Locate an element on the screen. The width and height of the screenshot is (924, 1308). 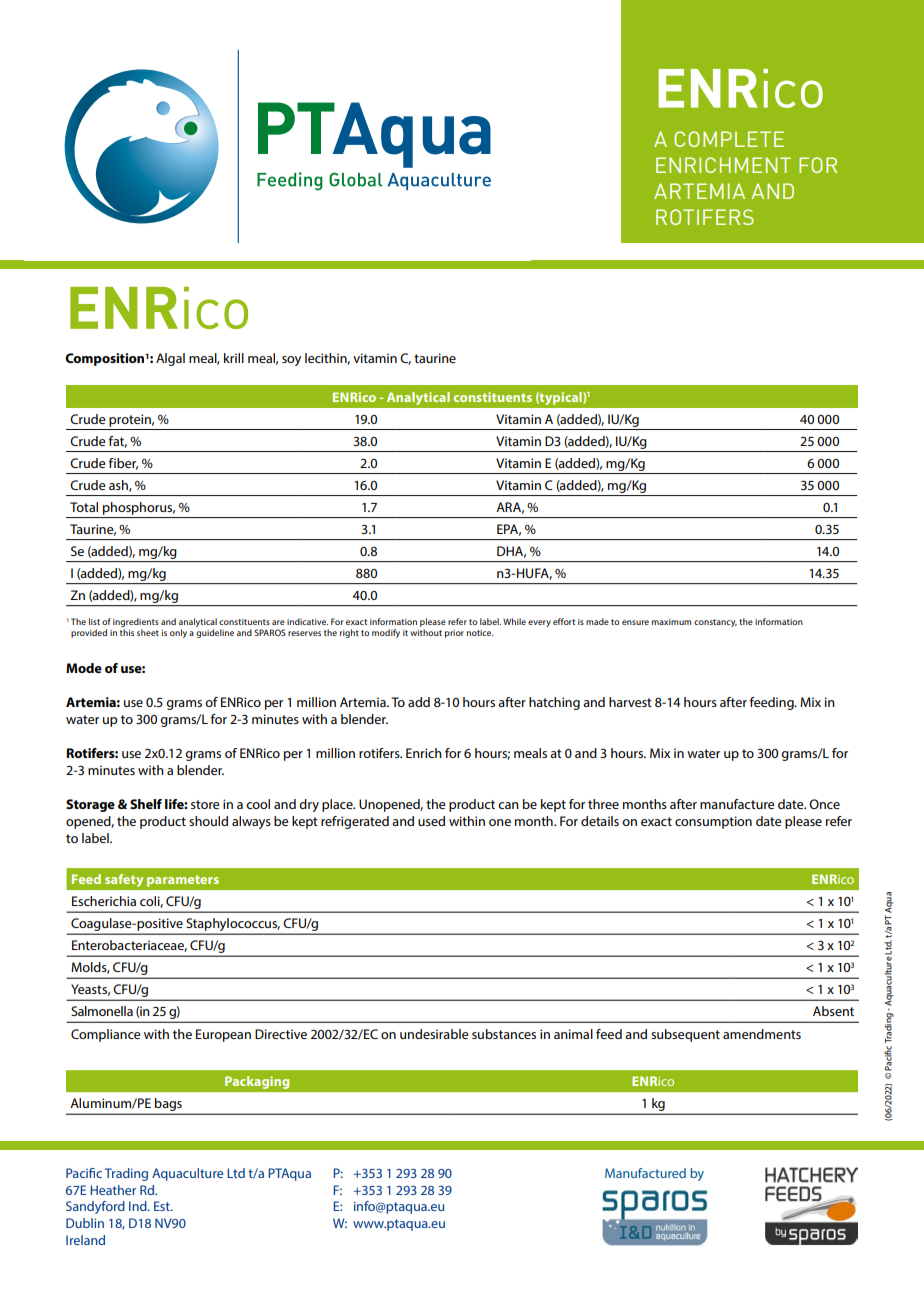
maximum is located at coordinates (672, 622).
